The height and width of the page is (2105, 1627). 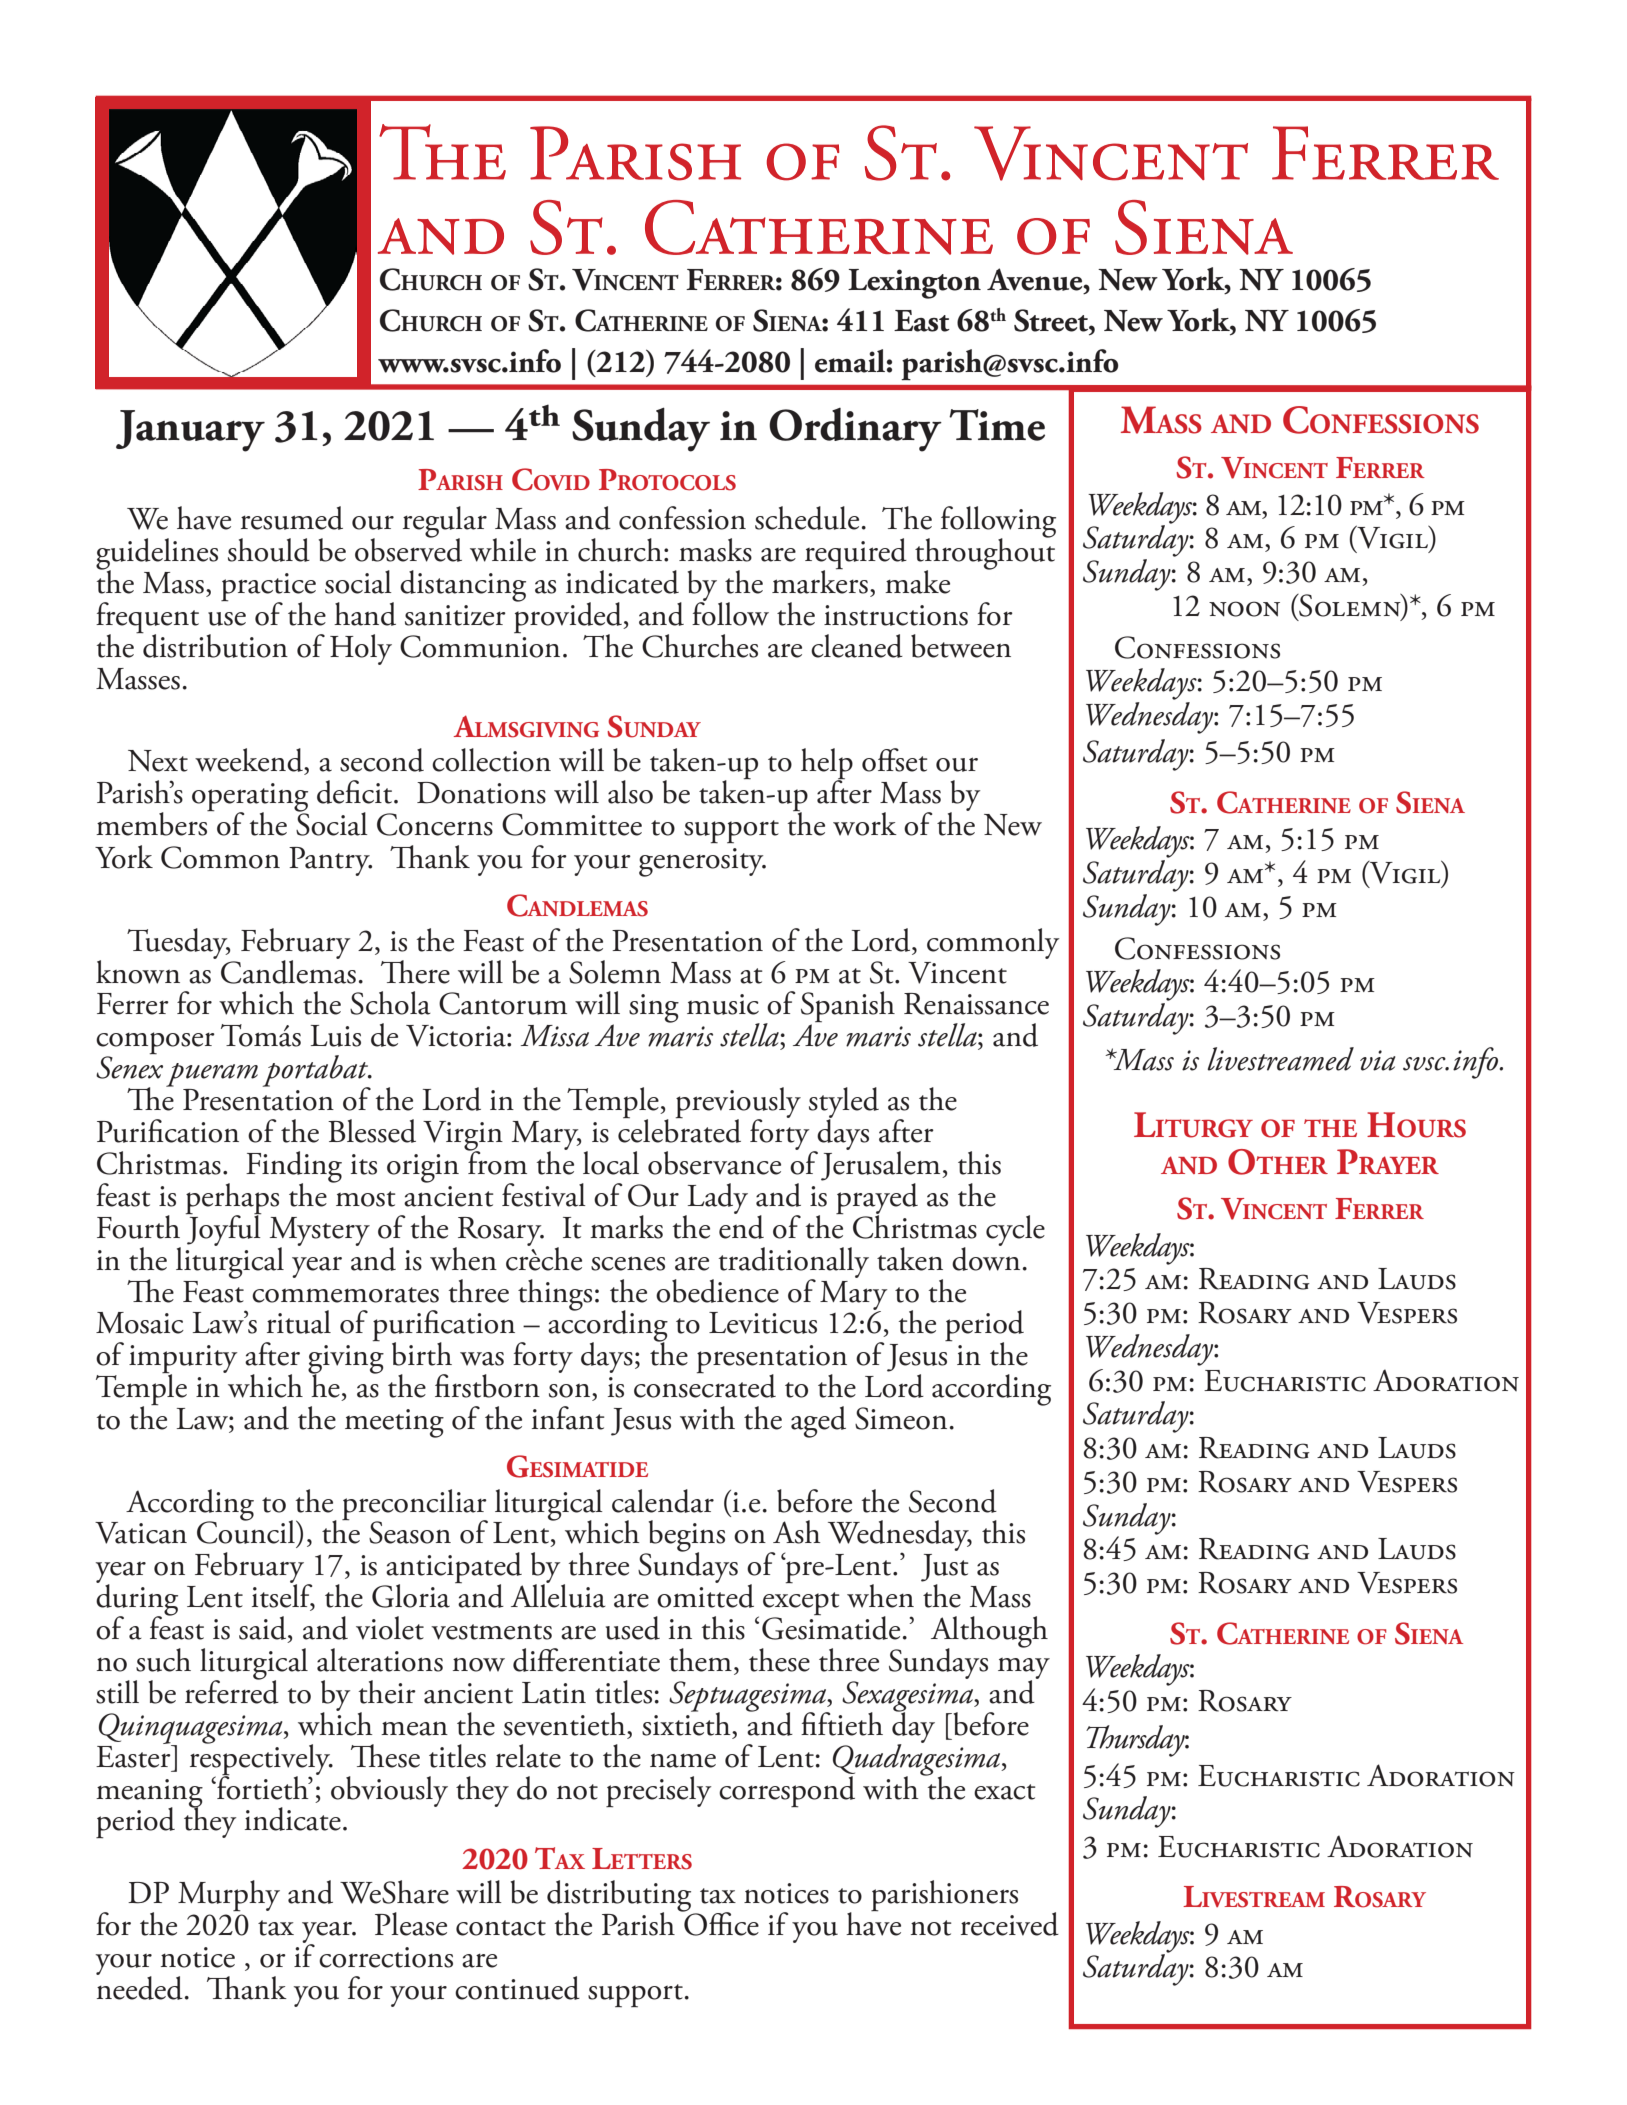 What do you see at coordinates (702, 862) in the page?
I see `generosity` at bounding box center [702, 862].
